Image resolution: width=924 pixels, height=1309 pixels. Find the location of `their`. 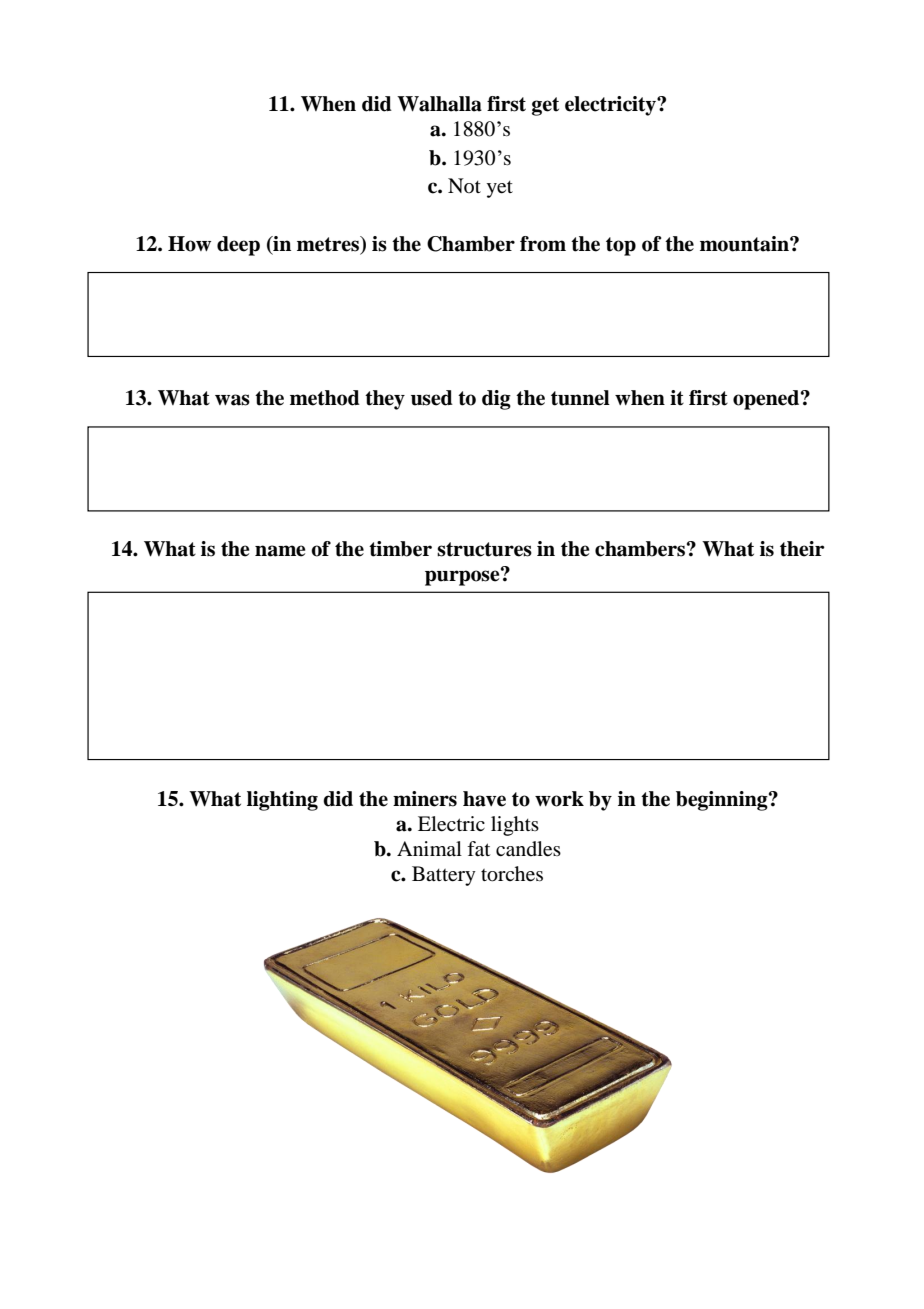

their is located at coordinates (802, 549).
